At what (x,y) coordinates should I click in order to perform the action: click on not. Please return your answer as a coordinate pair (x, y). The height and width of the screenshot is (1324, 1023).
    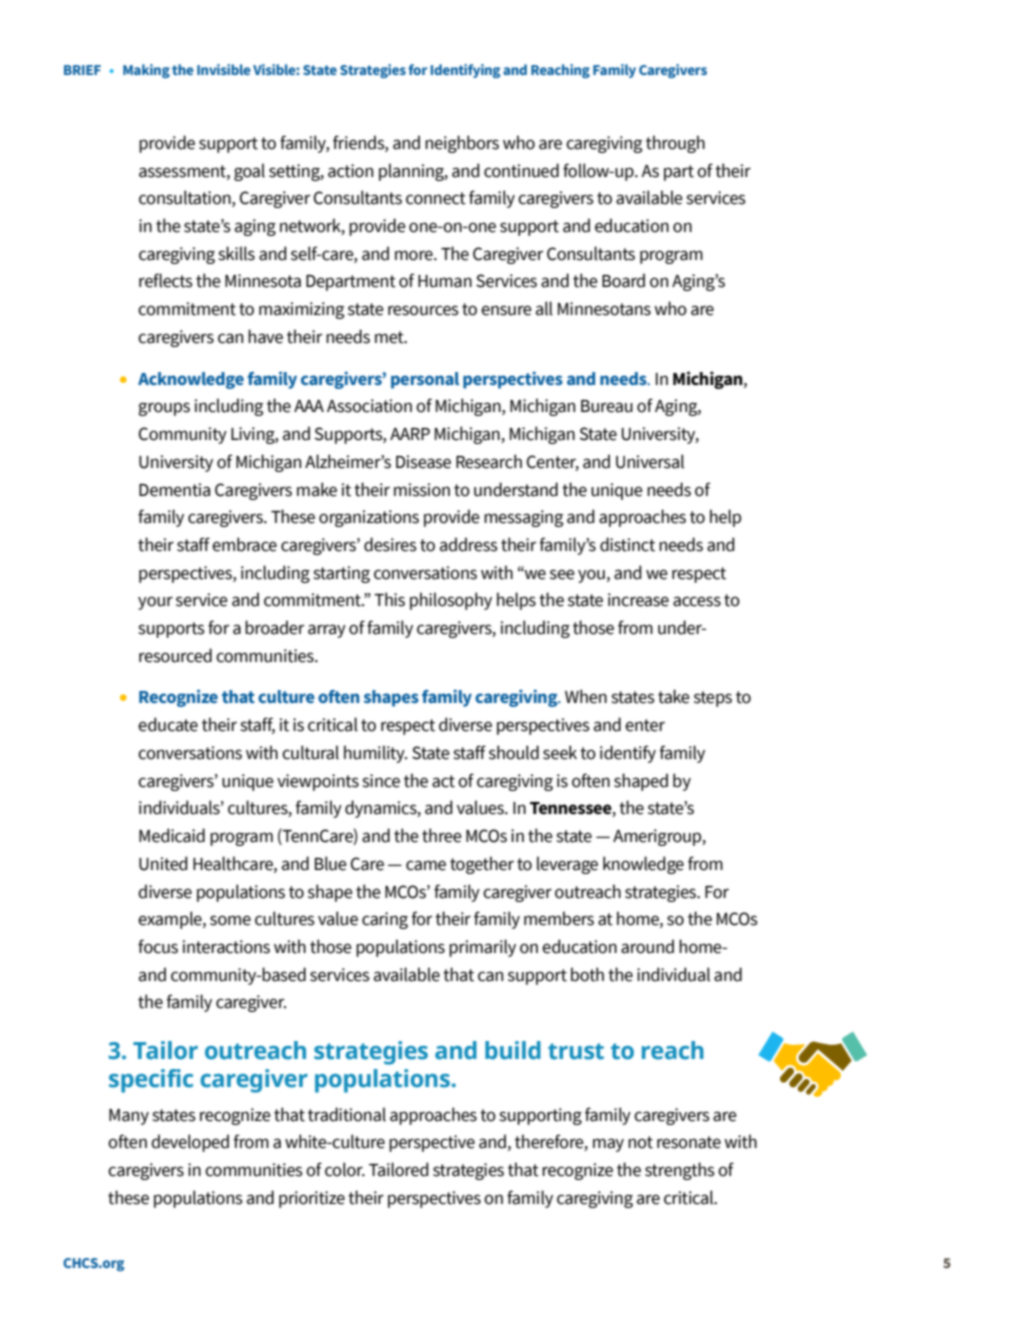
    Looking at the image, I should click on (640, 1142).
